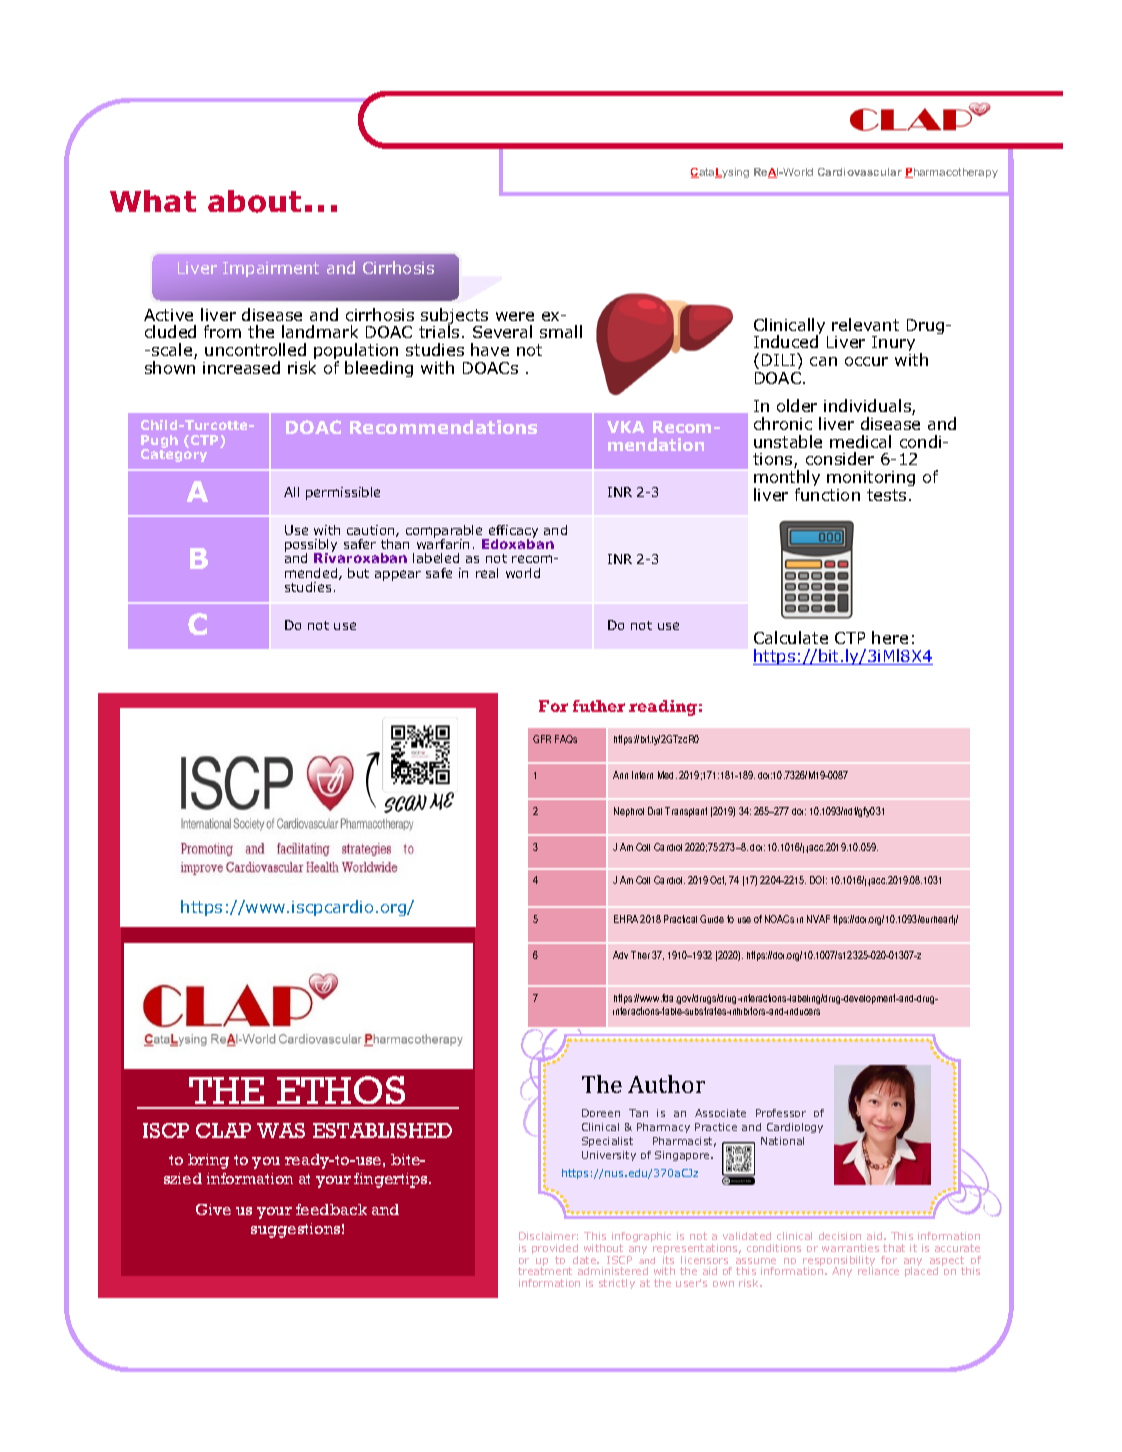  What do you see at coordinates (213, 1209) in the document?
I see `Give` at bounding box center [213, 1209].
